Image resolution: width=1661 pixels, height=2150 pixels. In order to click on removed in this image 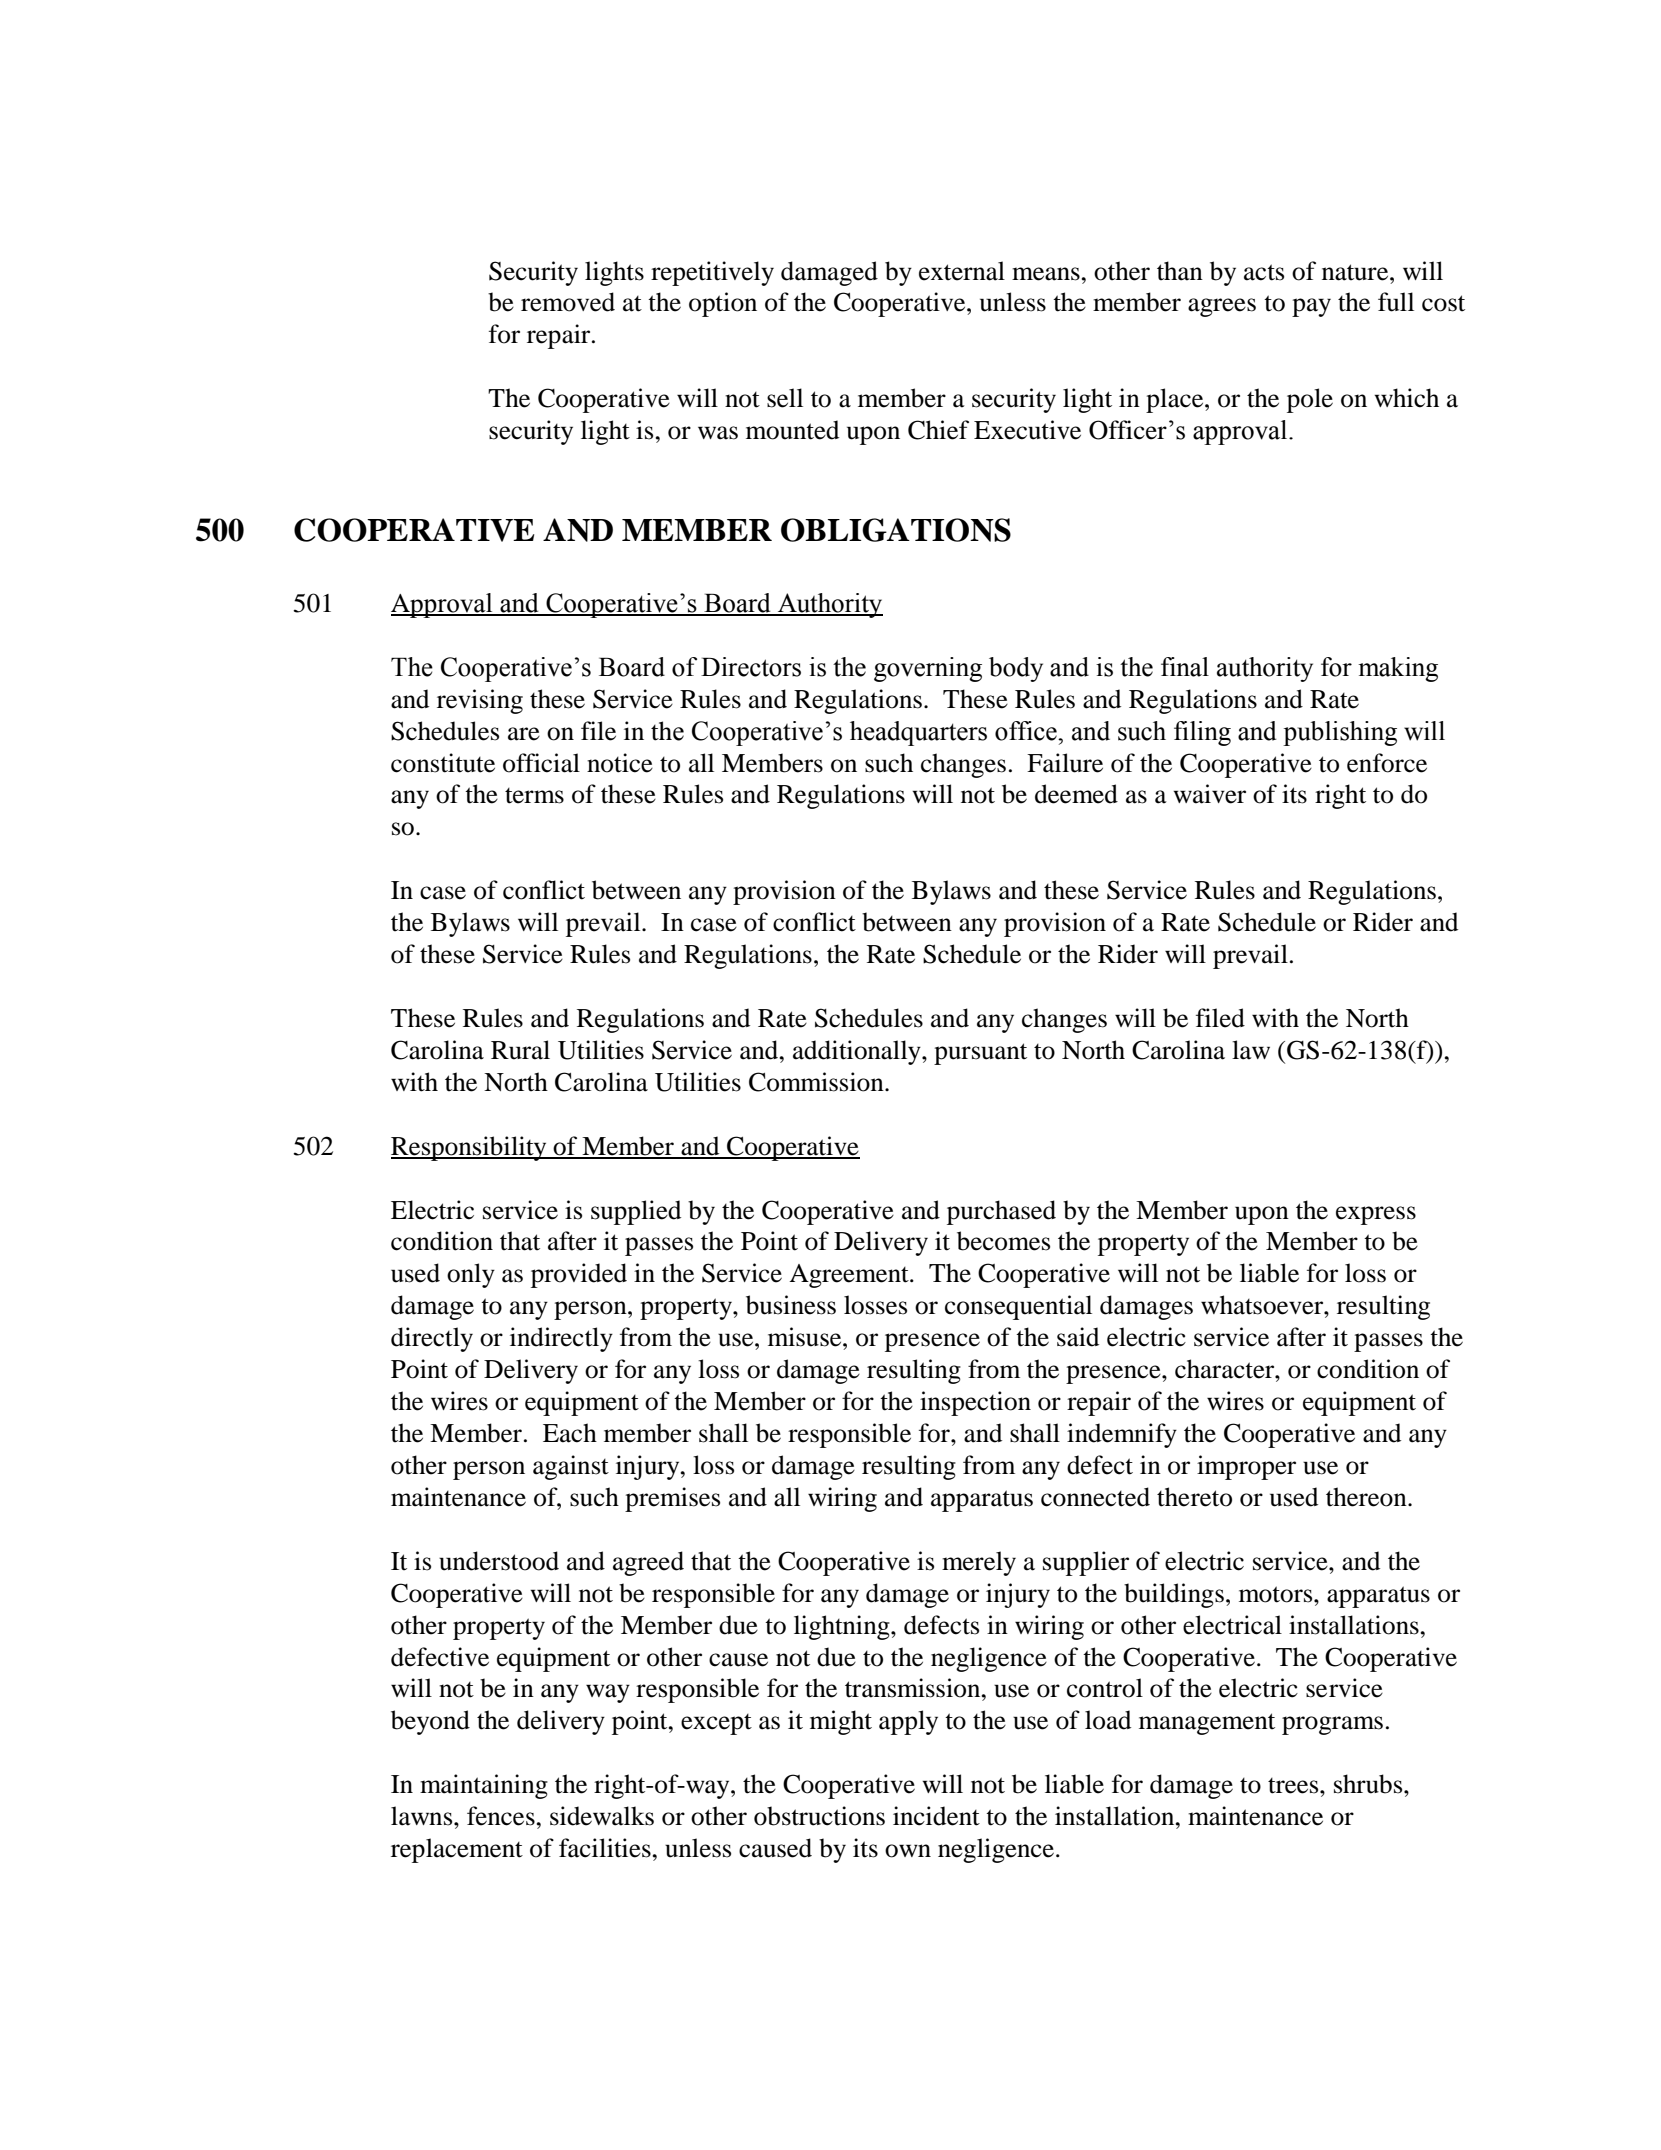, I will do `click(568, 302)`.
